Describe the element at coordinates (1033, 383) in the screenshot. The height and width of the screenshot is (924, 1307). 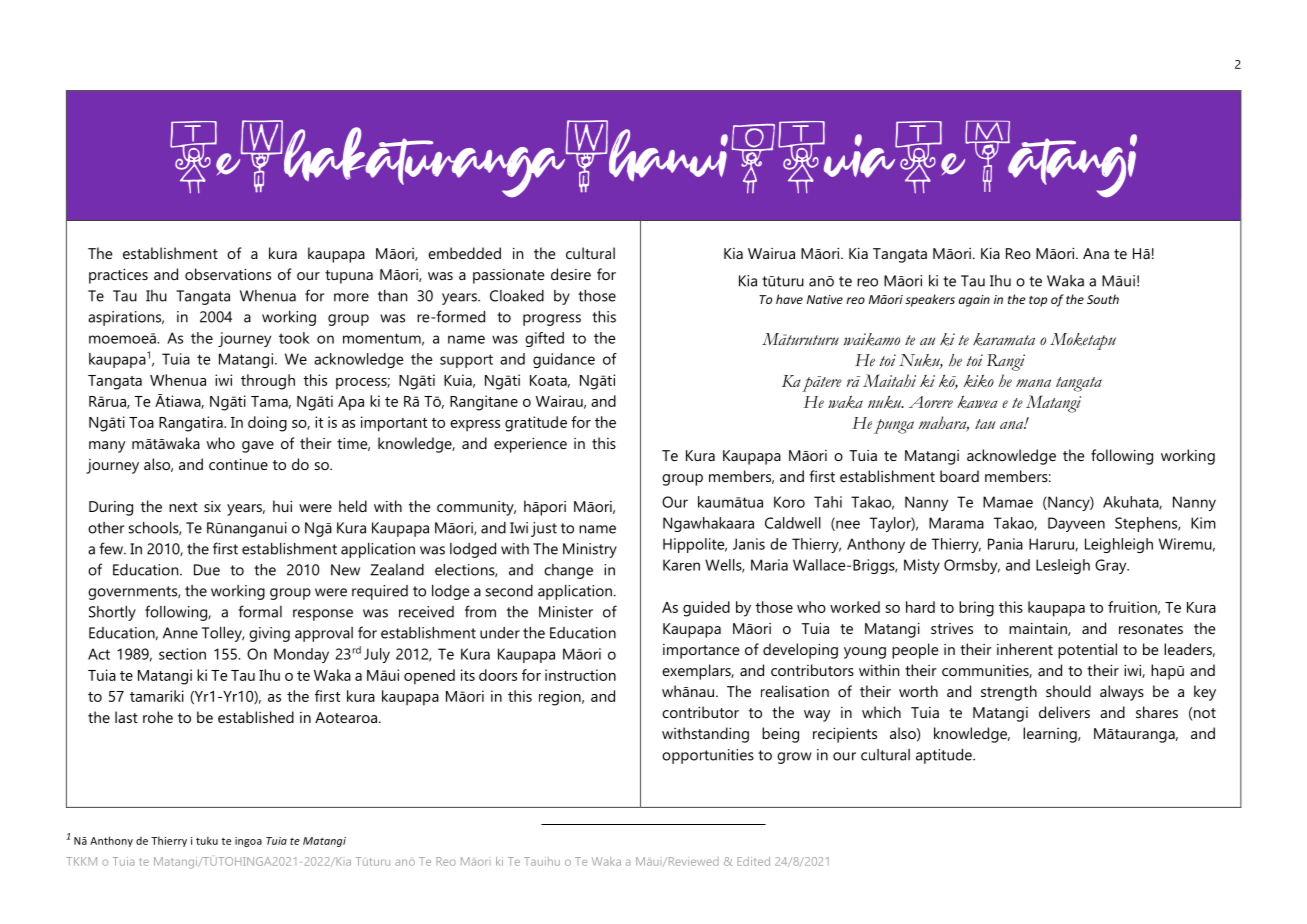
I see `mana` at that location.
